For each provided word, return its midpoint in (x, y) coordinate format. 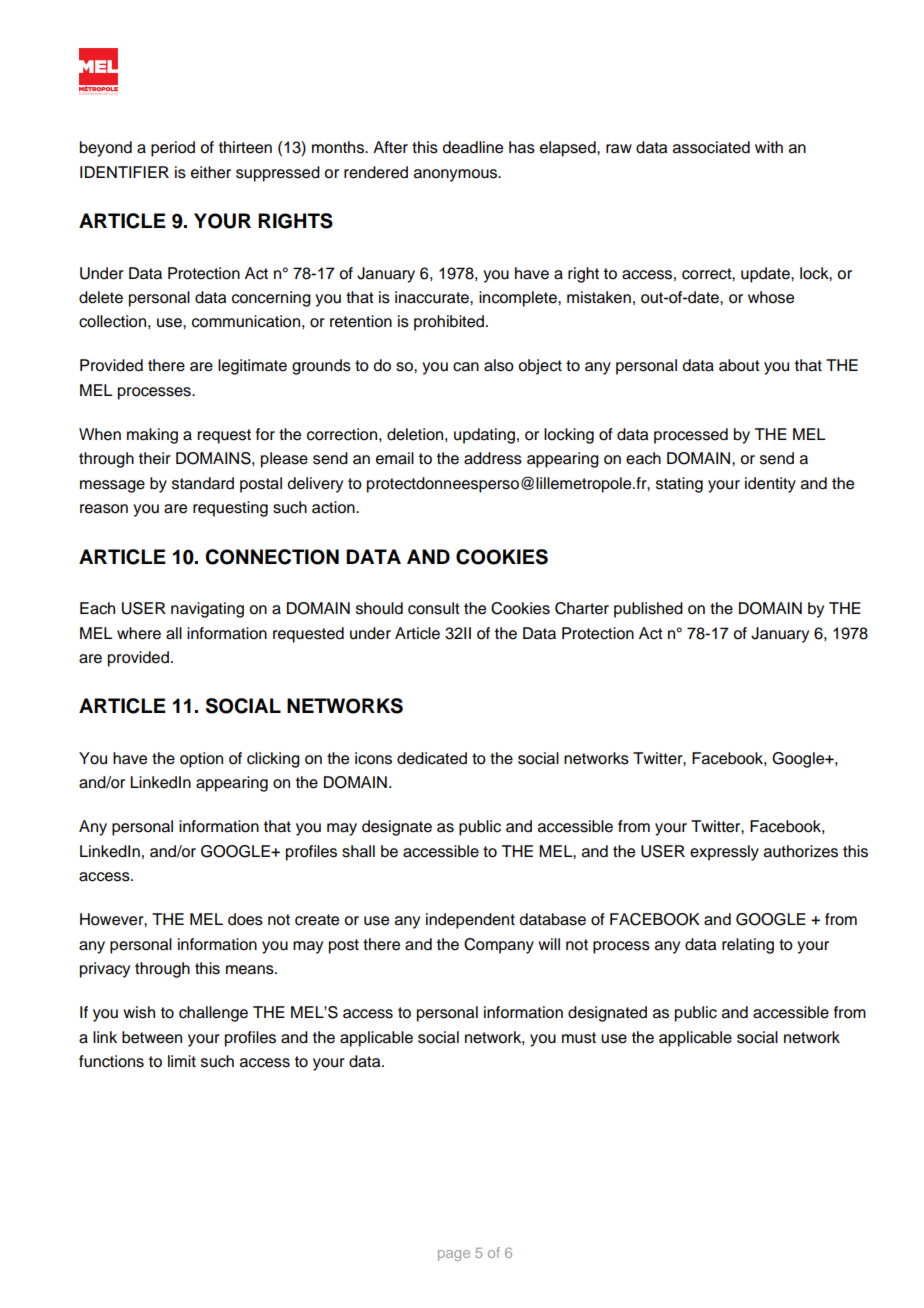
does (245, 919)
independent (470, 921)
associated (711, 147)
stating (679, 485)
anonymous (457, 175)
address (493, 458)
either (211, 172)
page (454, 1255)
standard (203, 483)
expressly (724, 853)
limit (182, 1061)
